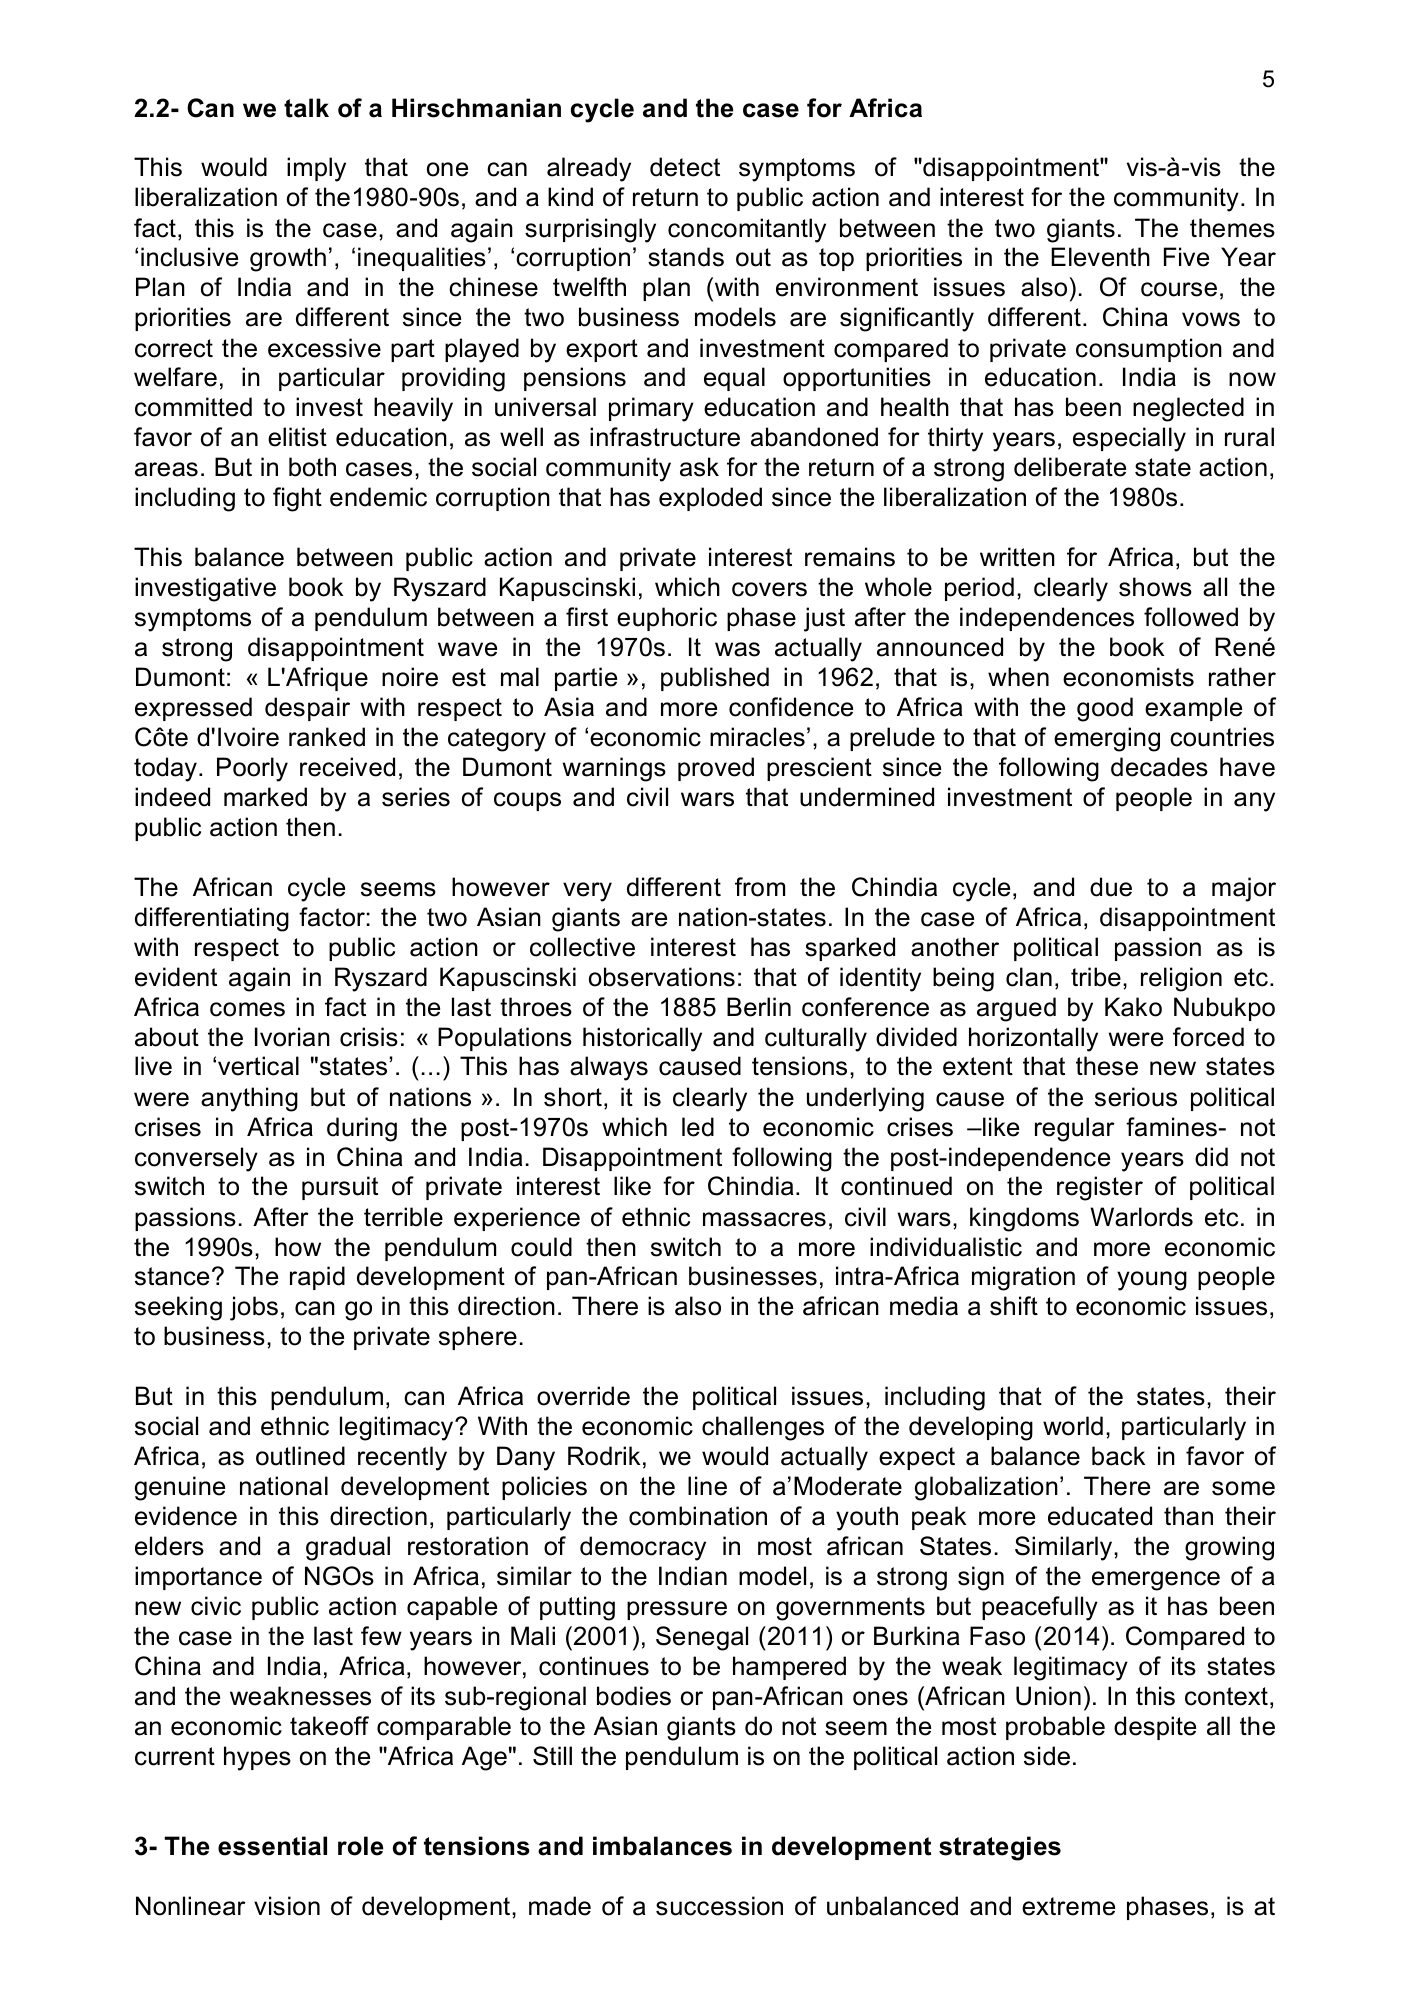 The height and width of the screenshot is (1995, 1410). Describe the element at coordinates (1152, 1281) in the screenshot. I see `young` at that location.
